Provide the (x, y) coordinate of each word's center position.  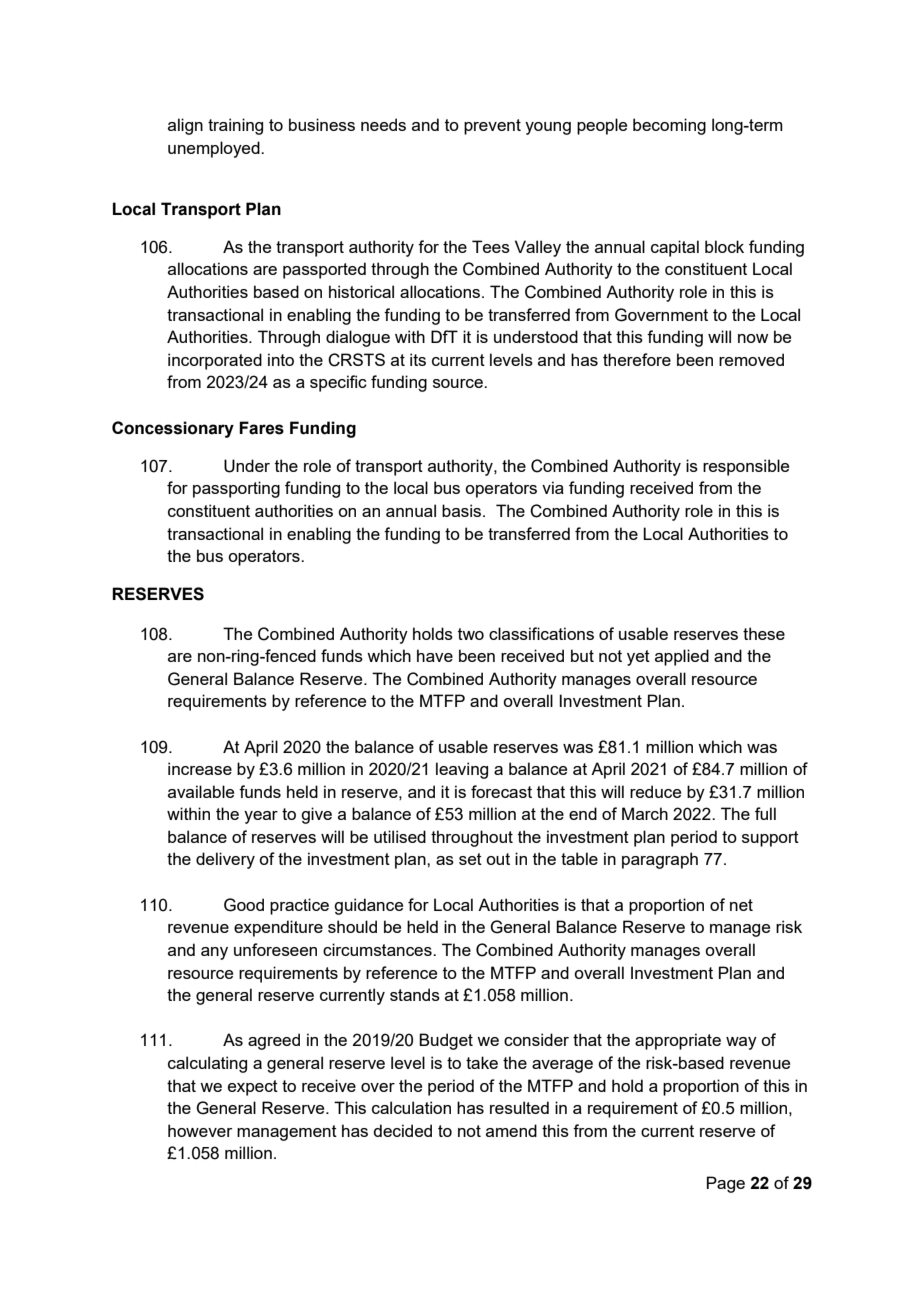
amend (511, 1130)
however (200, 1130)
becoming (669, 126)
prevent (492, 127)
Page (726, 1184)
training (235, 126)
